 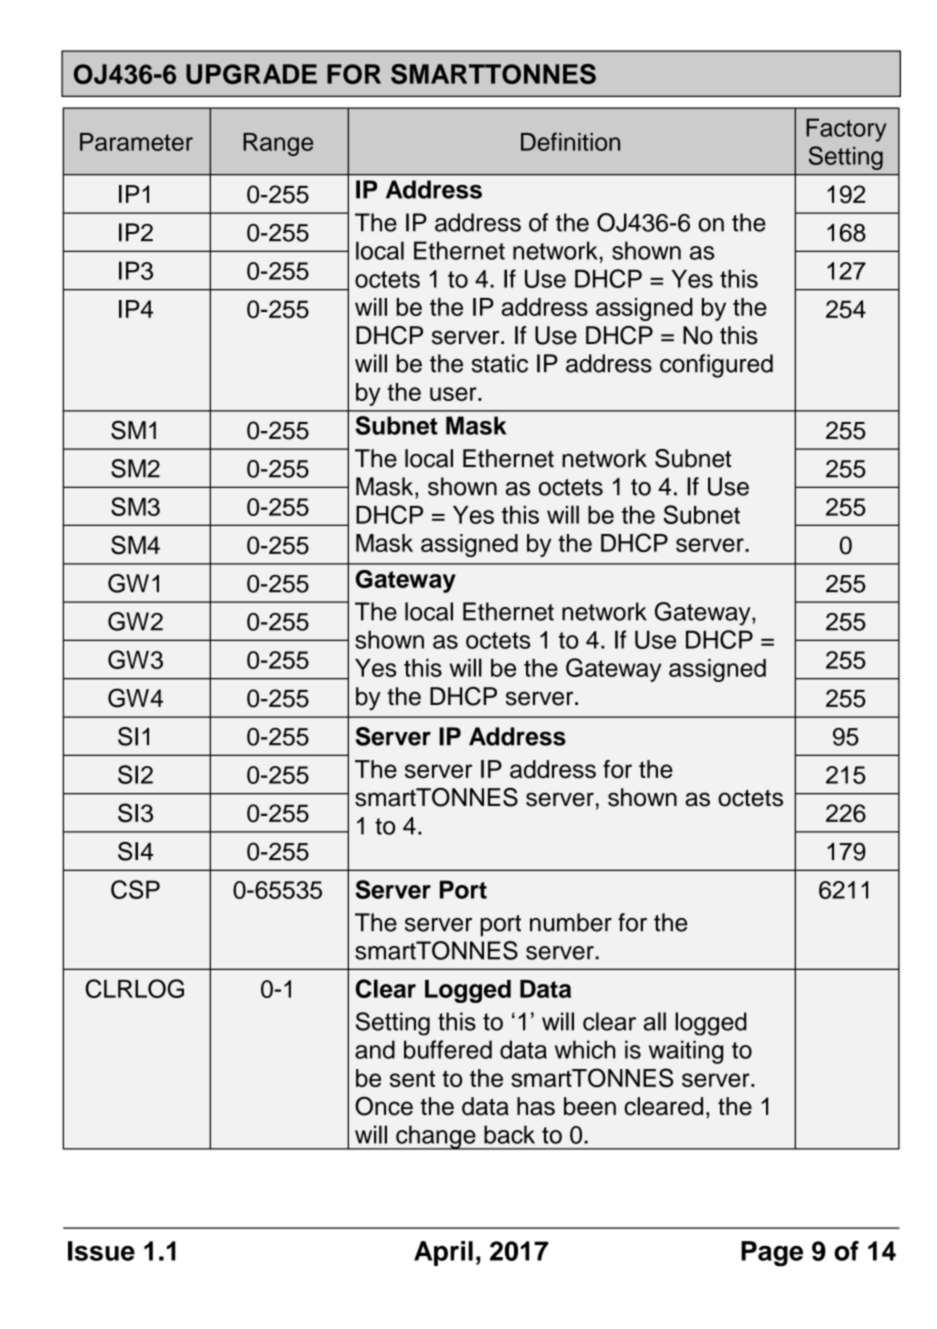 What do you see at coordinates (101, 1251) in the screenshot?
I see `Issue` at bounding box center [101, 1251].
